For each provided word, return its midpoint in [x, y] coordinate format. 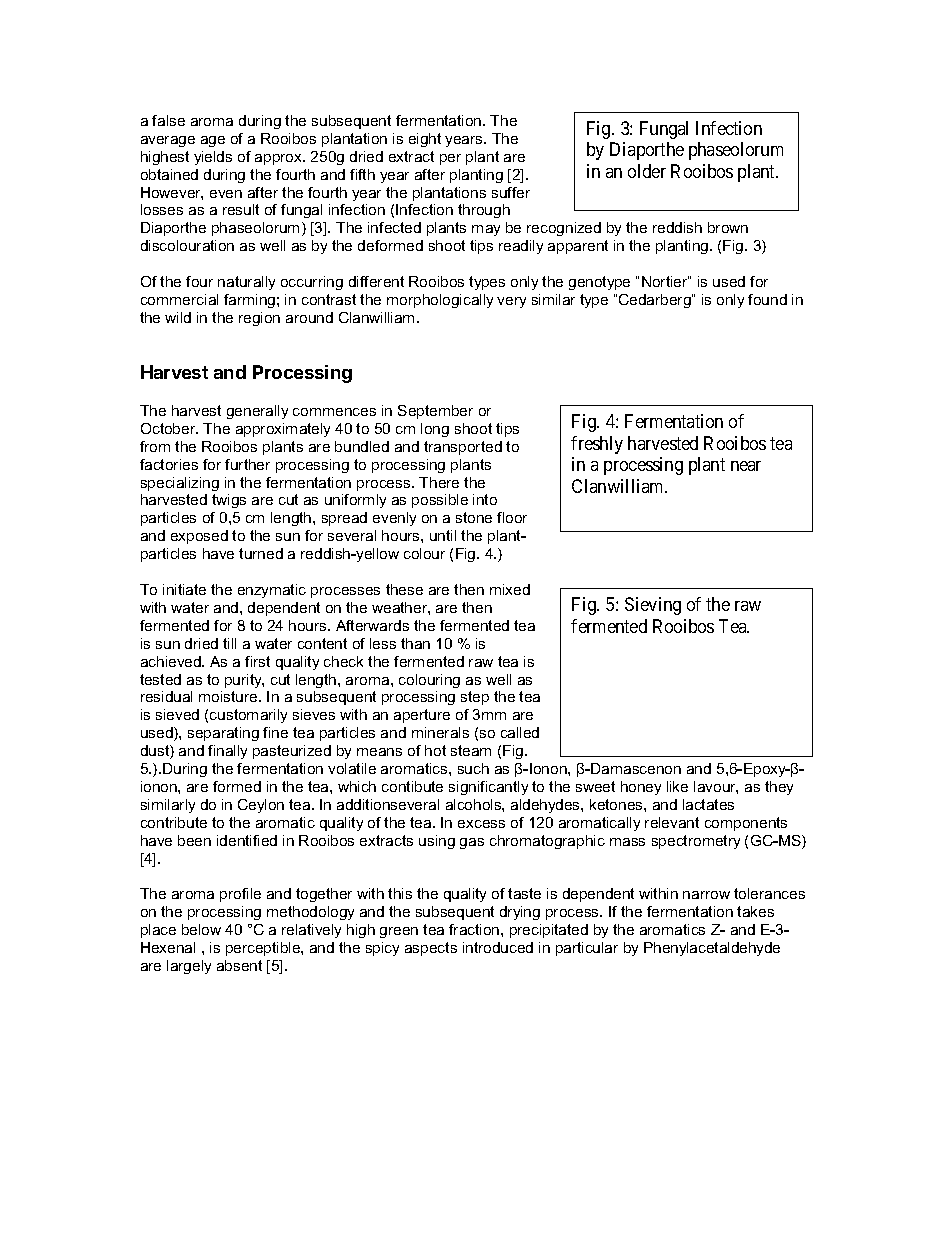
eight [425, 140]
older [647, 171]
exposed [199, 537]
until [443, 535]
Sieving [653, 606]
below [201, 929]
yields [213, 158]
